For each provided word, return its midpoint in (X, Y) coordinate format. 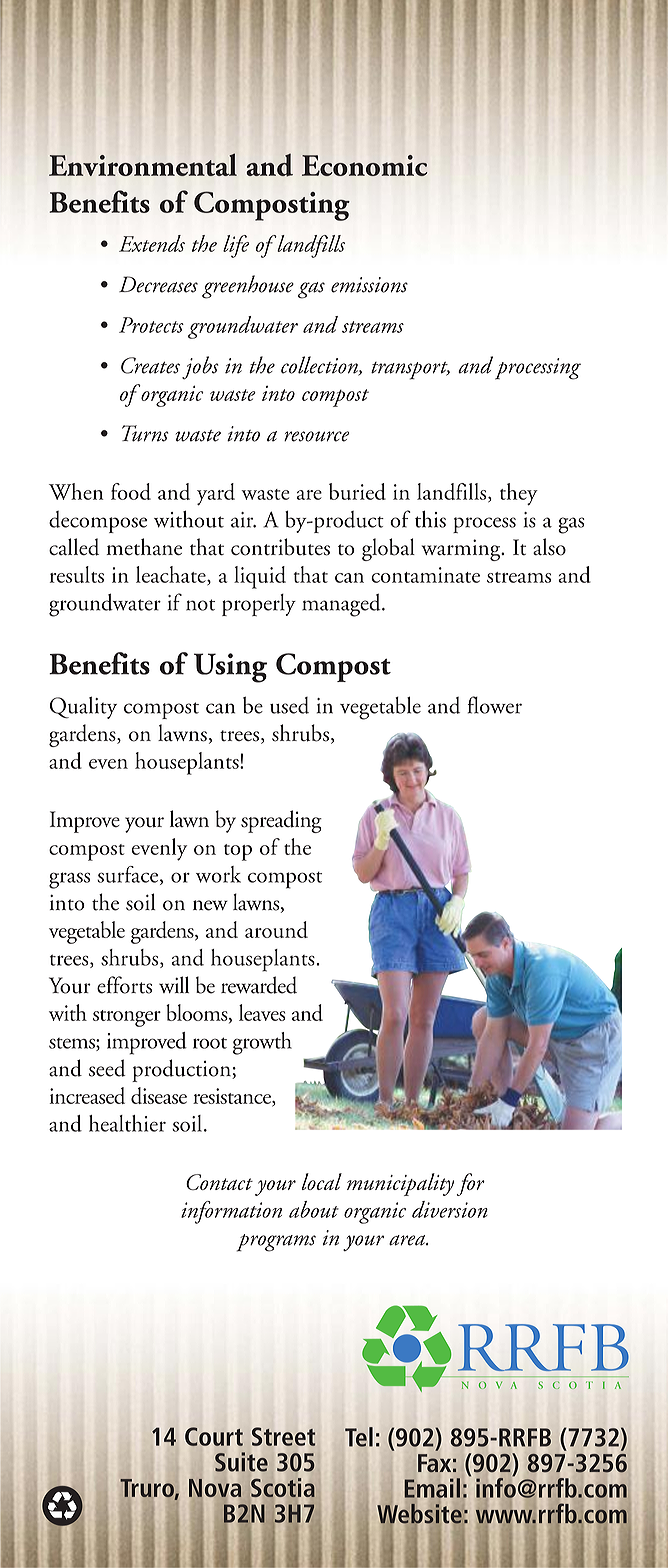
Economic (364, 165)
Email (432, 1488)
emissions (369, 285)
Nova (215, 1488)
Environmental (143, 164)
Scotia (283, 1487)
